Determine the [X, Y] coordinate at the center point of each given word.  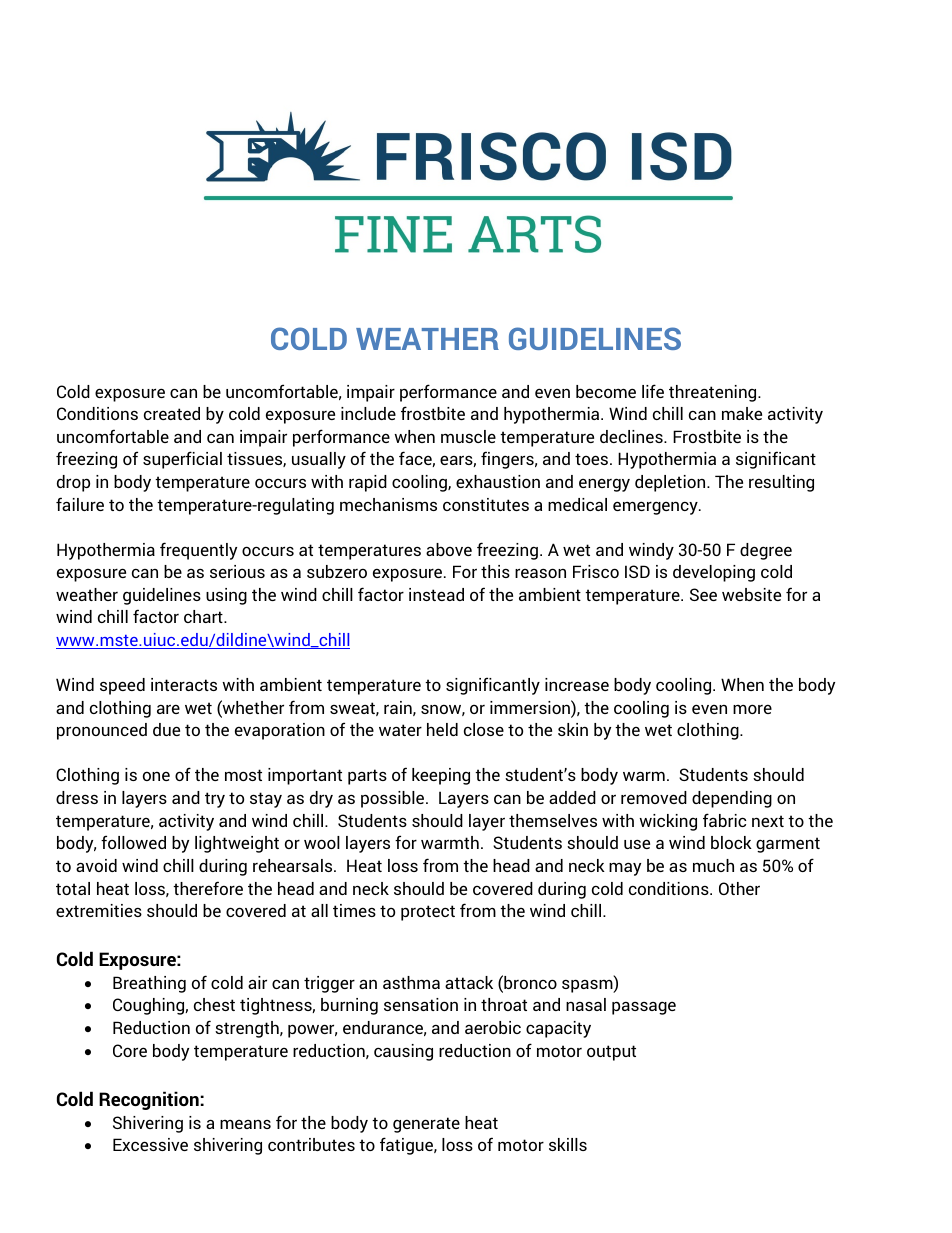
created [172, 413]
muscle [468, 436]
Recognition [149, 1100]
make [742, 413]
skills [568, 1144]
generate [426, 1125]
